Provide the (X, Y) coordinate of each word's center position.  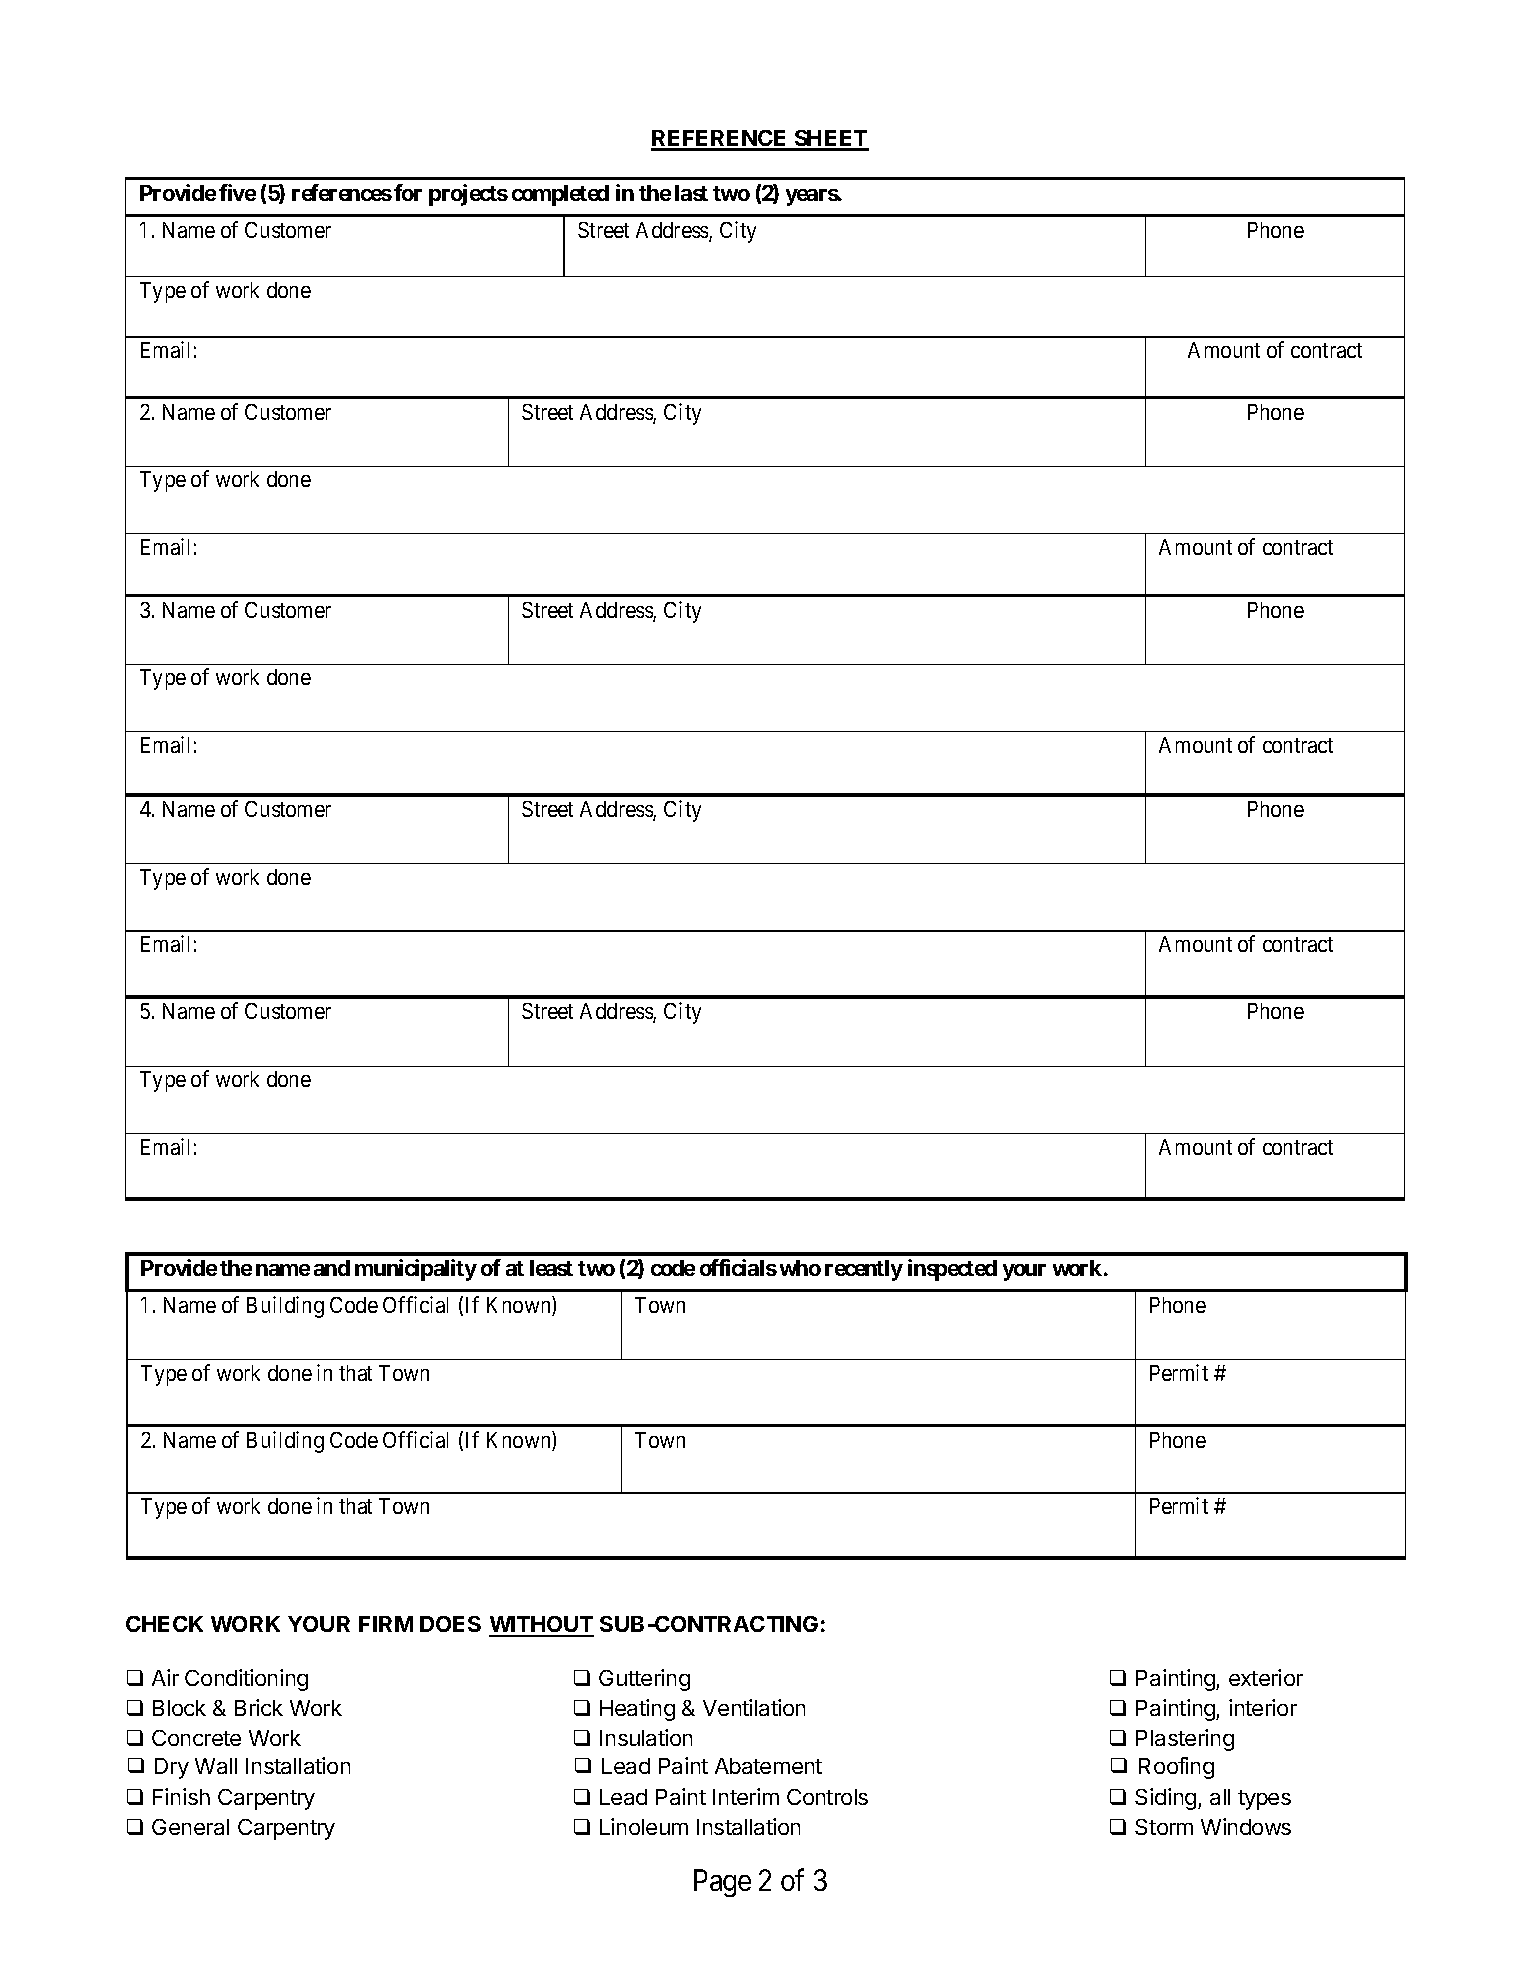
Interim (746, 1796)
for (408, 192)
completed (560, 195)
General (190, 1827)
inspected (952, 1270)
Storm (1164, 1827)
